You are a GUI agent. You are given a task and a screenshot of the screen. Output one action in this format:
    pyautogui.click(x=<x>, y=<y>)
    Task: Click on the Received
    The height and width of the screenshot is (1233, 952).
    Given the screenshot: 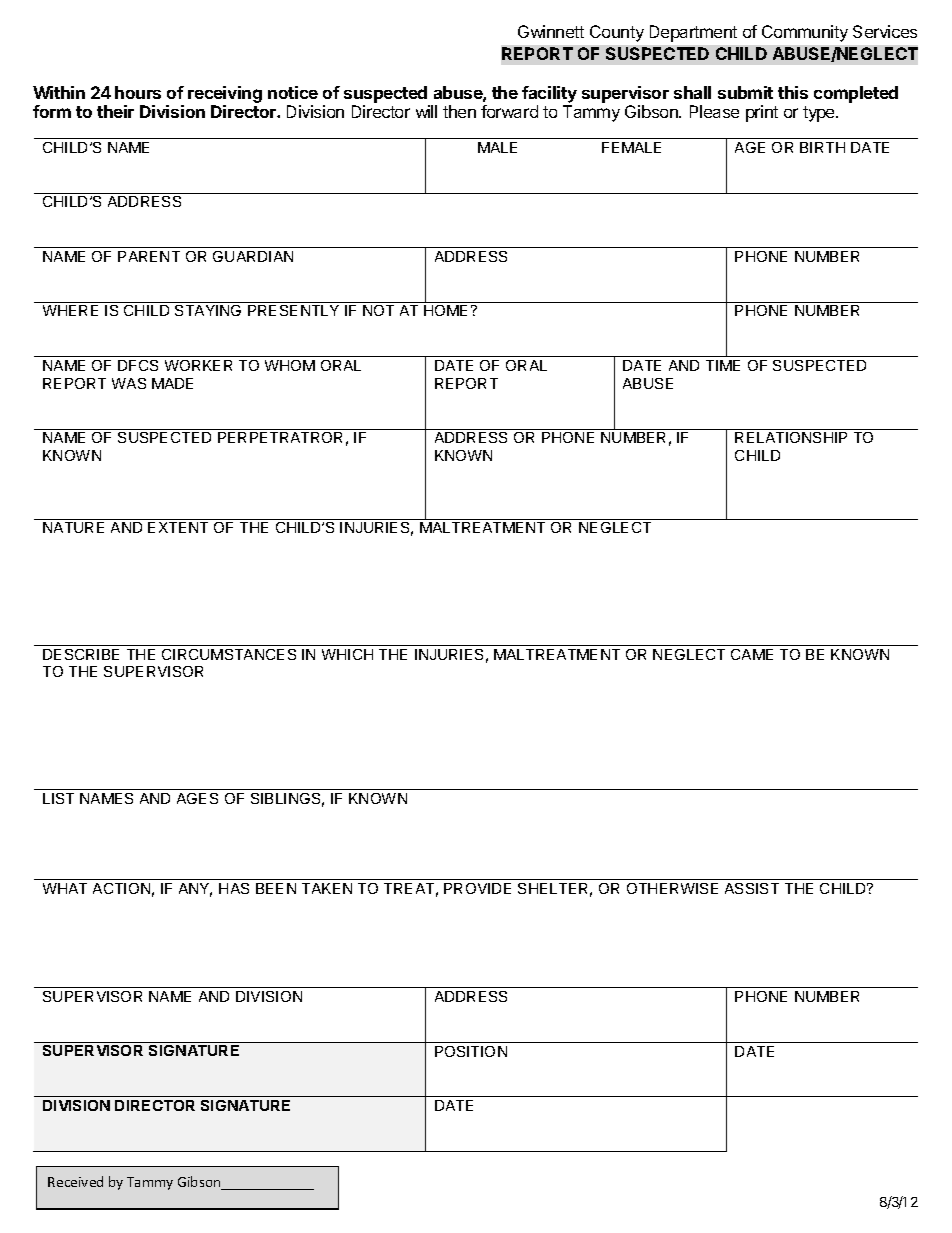 What is the action you would take?
    pyautogui.click(x=75, y=1181)
